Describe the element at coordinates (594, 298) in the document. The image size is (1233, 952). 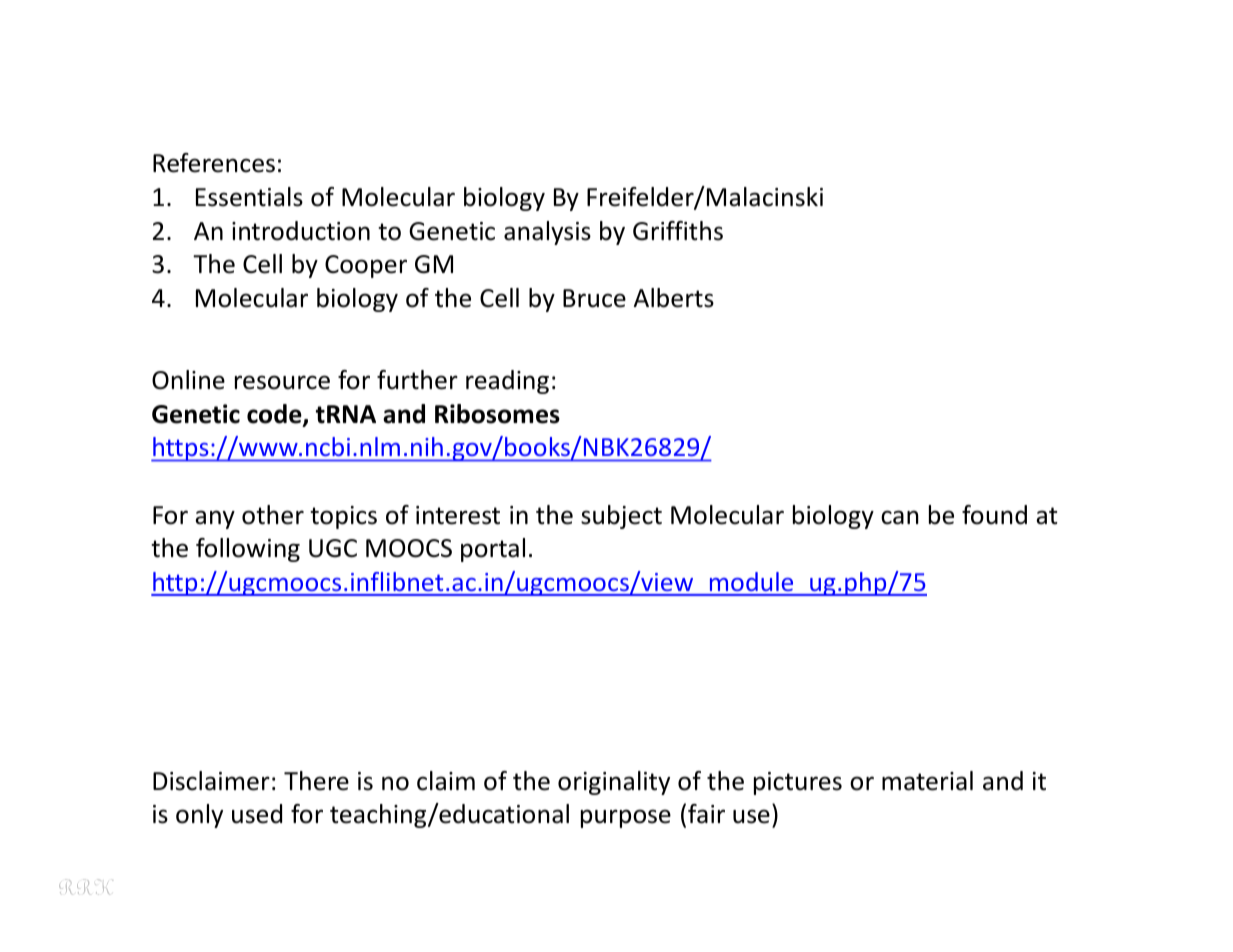
I see `Bruce` at that location.
